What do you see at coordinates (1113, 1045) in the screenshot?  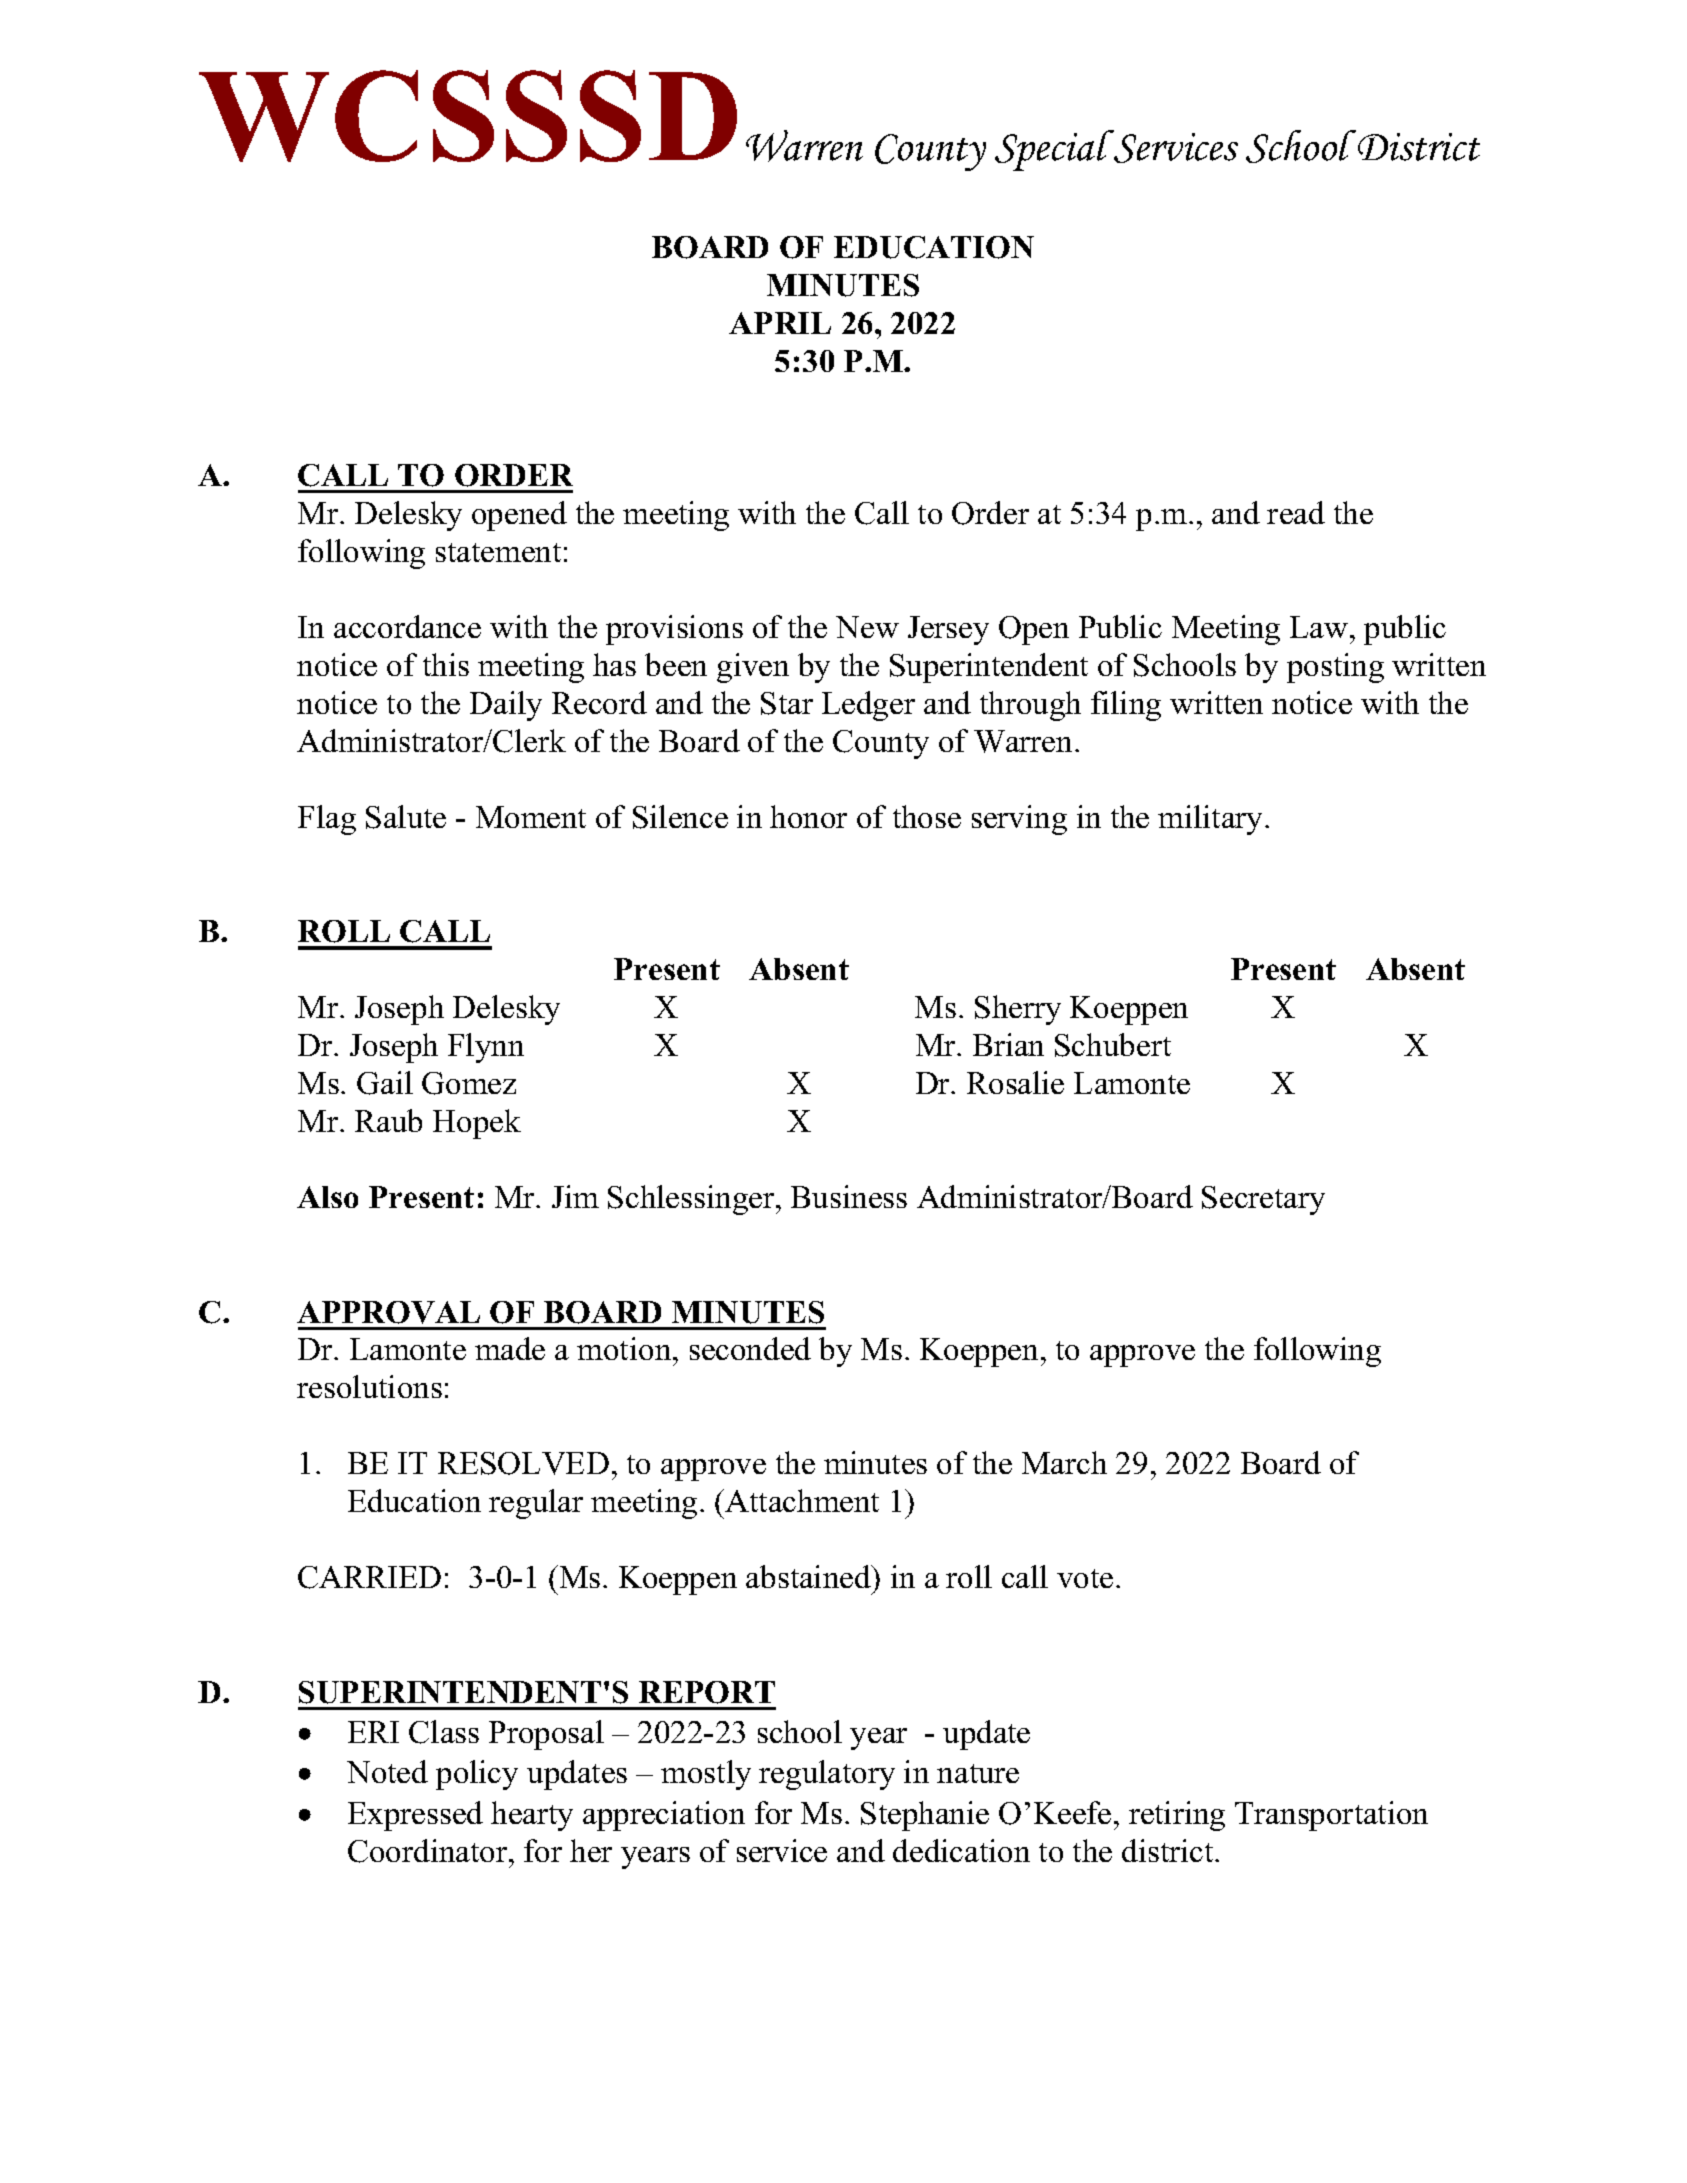 I see `Schubert` at bounding box center [1113, 1045].
